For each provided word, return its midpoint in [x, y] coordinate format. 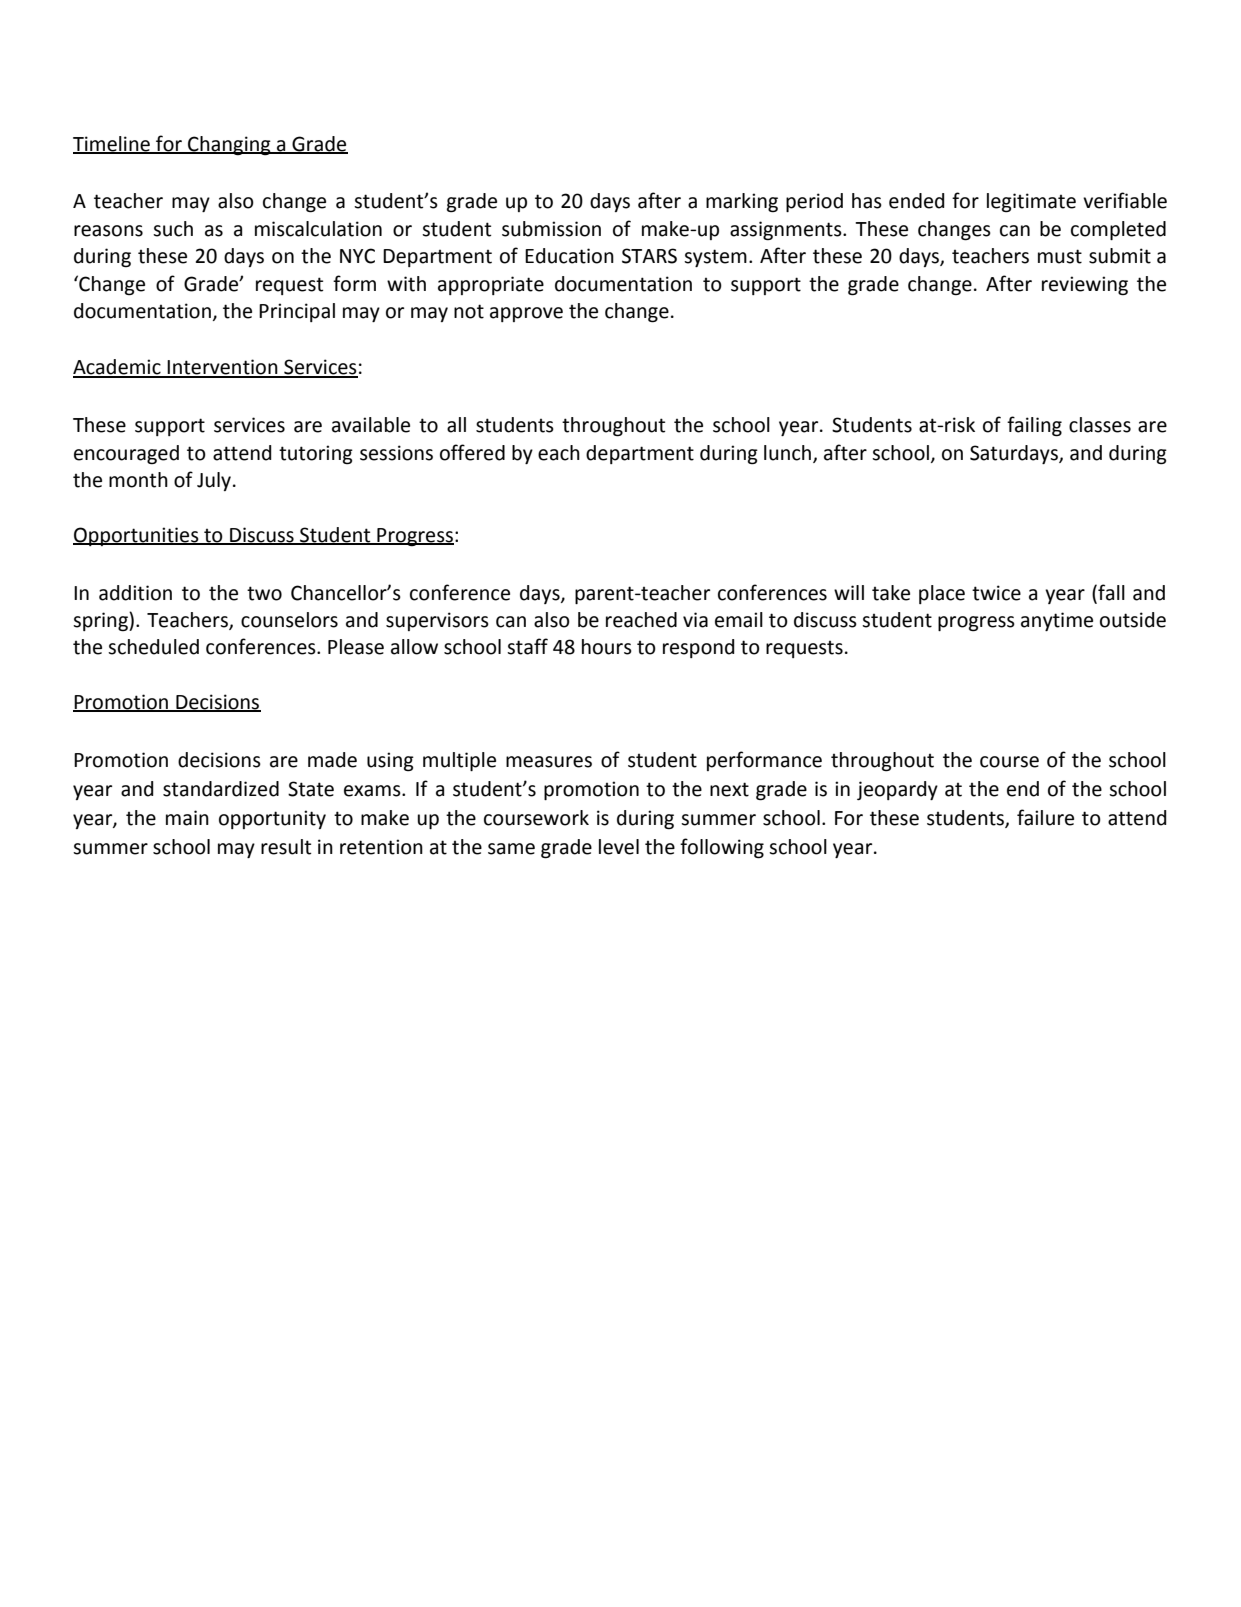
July [215, 481]
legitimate [1031, 203]
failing [1034, 426]
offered [472, 452]
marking [742, 203]
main [187, 818]
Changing [229, 146]
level [619, 847]
